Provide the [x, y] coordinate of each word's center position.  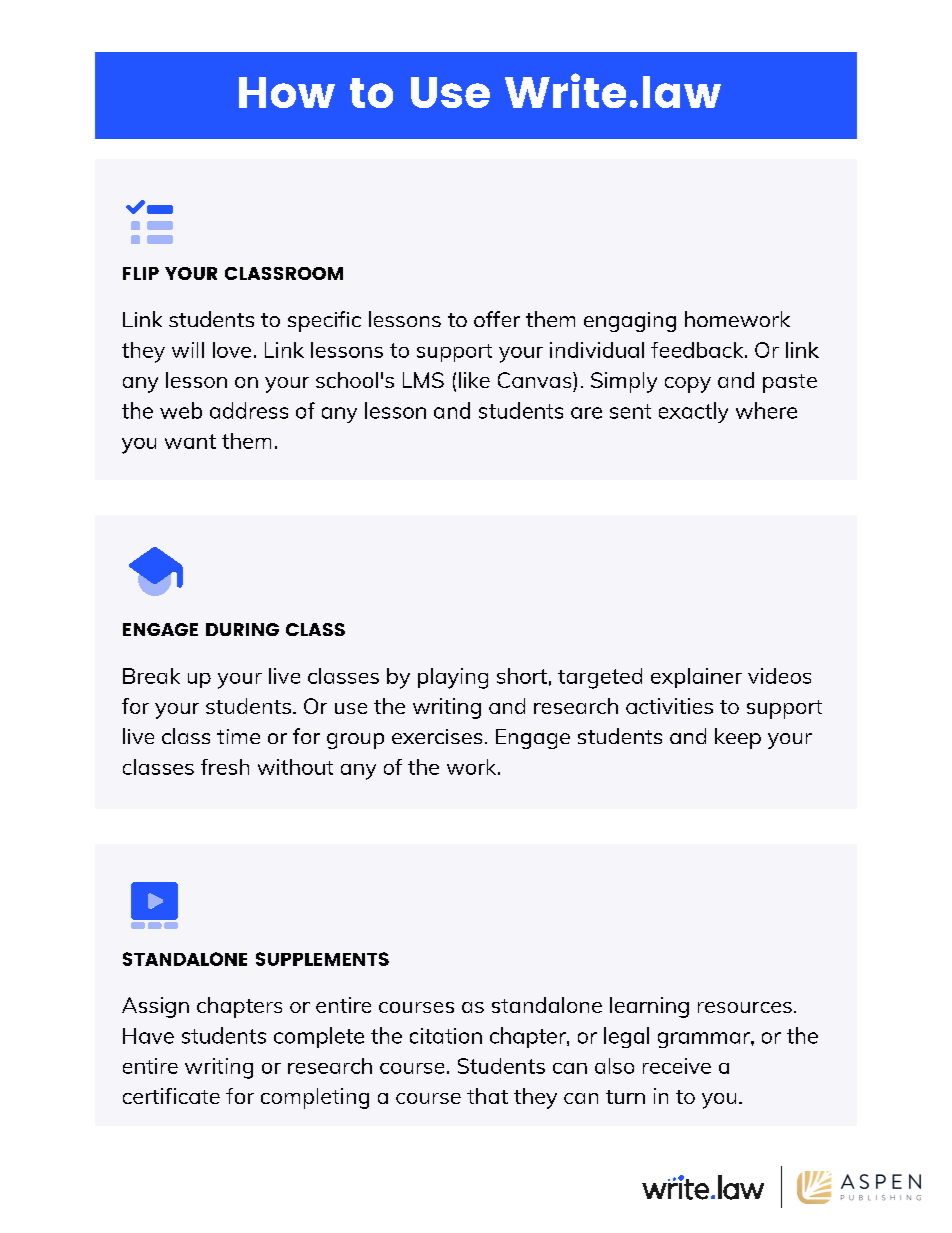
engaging [630, 322]
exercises [437, 736]
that [487, 1096]
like [474, 380]
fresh [225, 767]
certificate [171, 1096]
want [190, 441]
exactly [693, 412]
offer [497, 319]
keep [738, 738]
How [287, 92]
